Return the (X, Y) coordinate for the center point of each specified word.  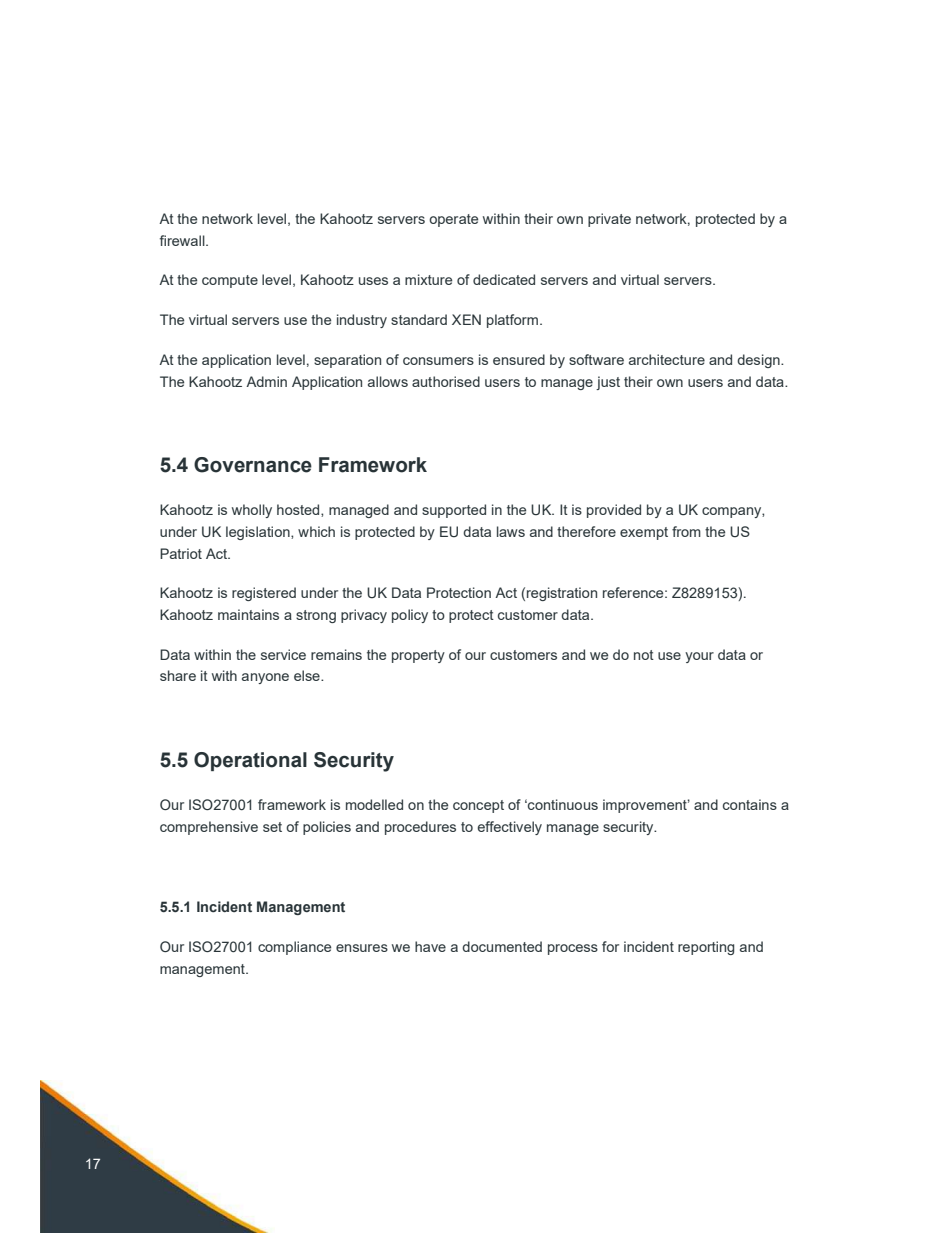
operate (453, 220)
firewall (183, 240)
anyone (265, 678)
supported (454, 511)
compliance (294, 948)
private (609, 220)
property (418, 656)
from (686, 531)
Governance (253, 465)
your (699, 657)
